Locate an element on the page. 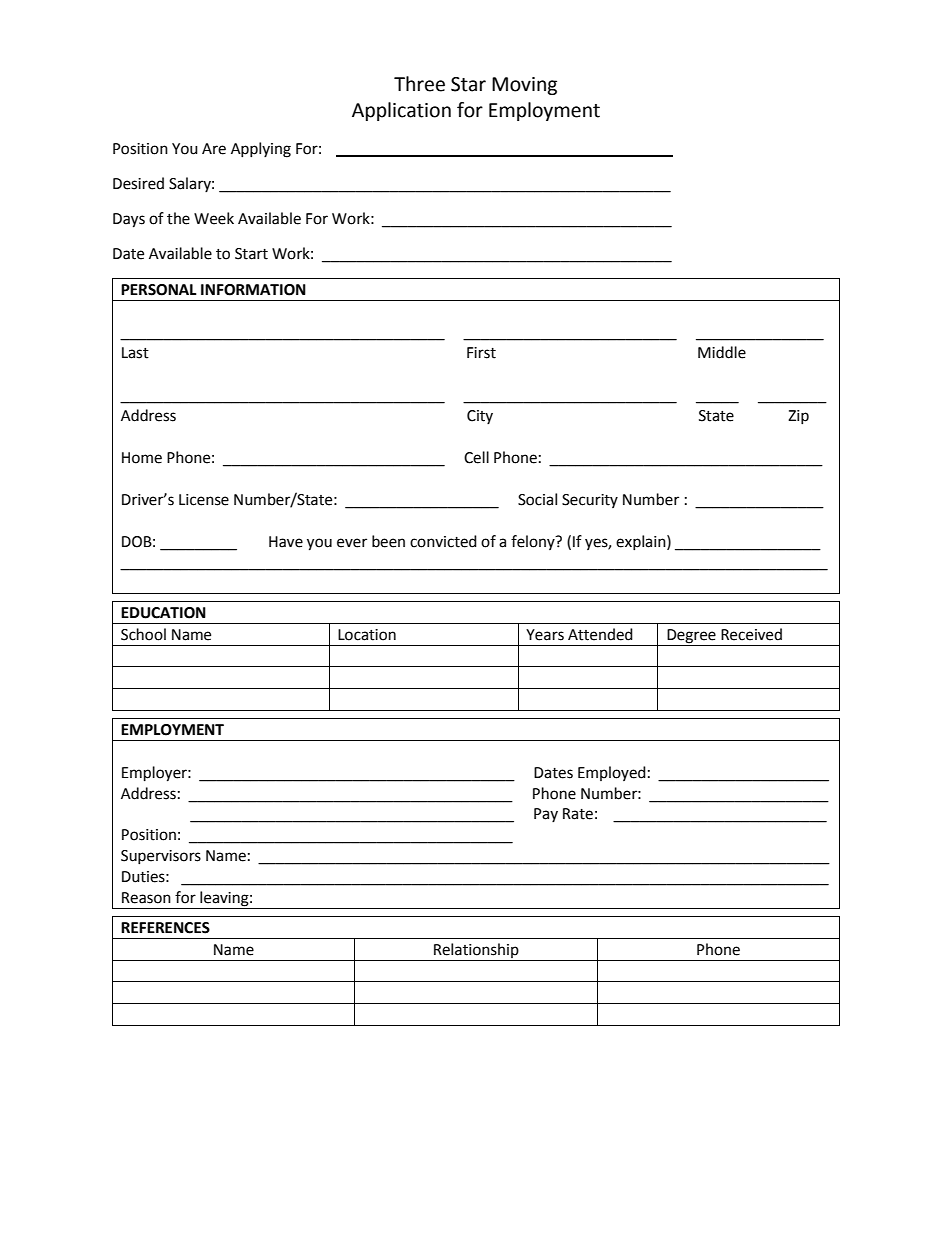 The height and width of the image is (1233, 952). REFERENCES is located at coordinates (165, 928).
